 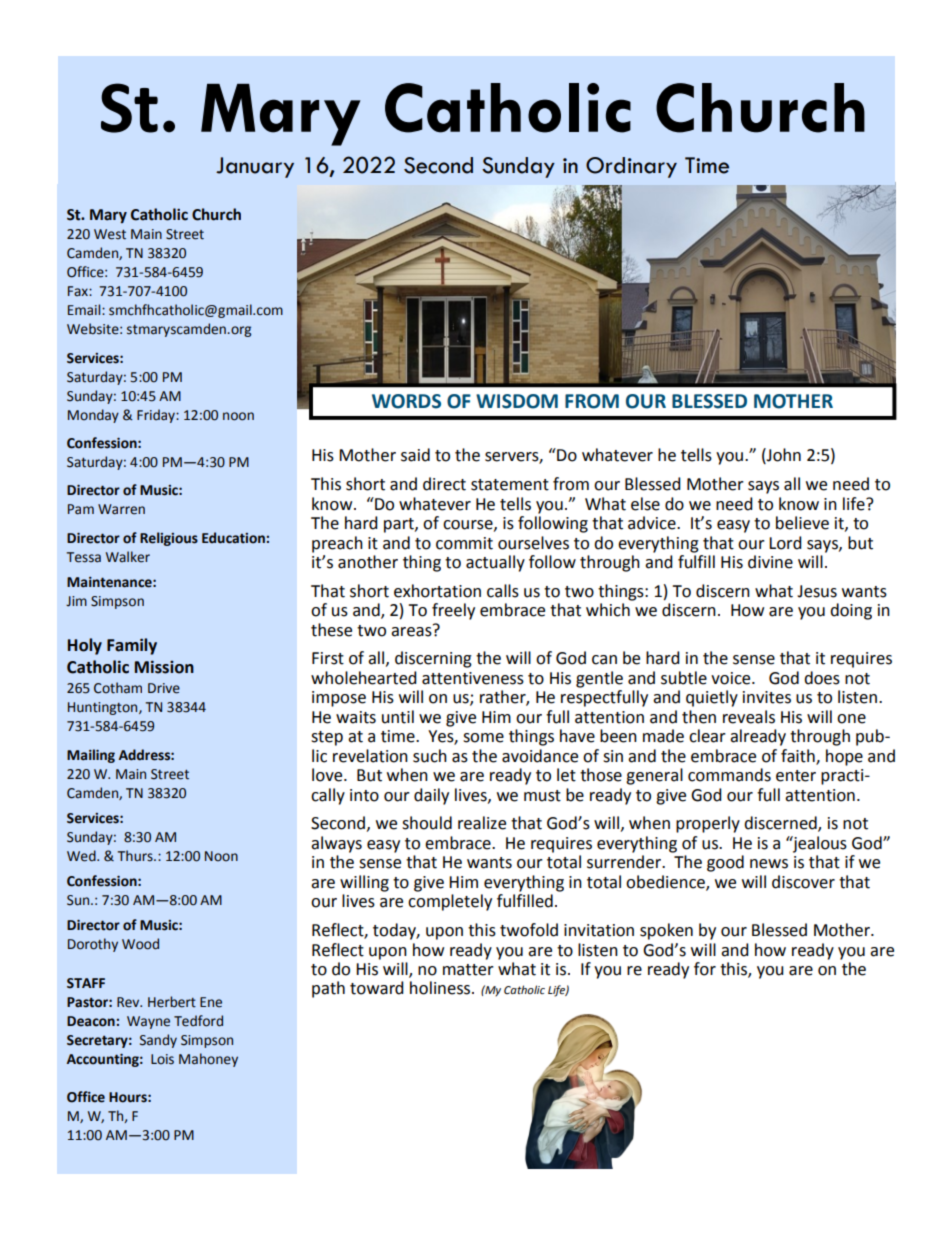 What do you see at coordinates (817, 591) in the screenshot?
I see `Jesus` at bounding box center [817, 591].
